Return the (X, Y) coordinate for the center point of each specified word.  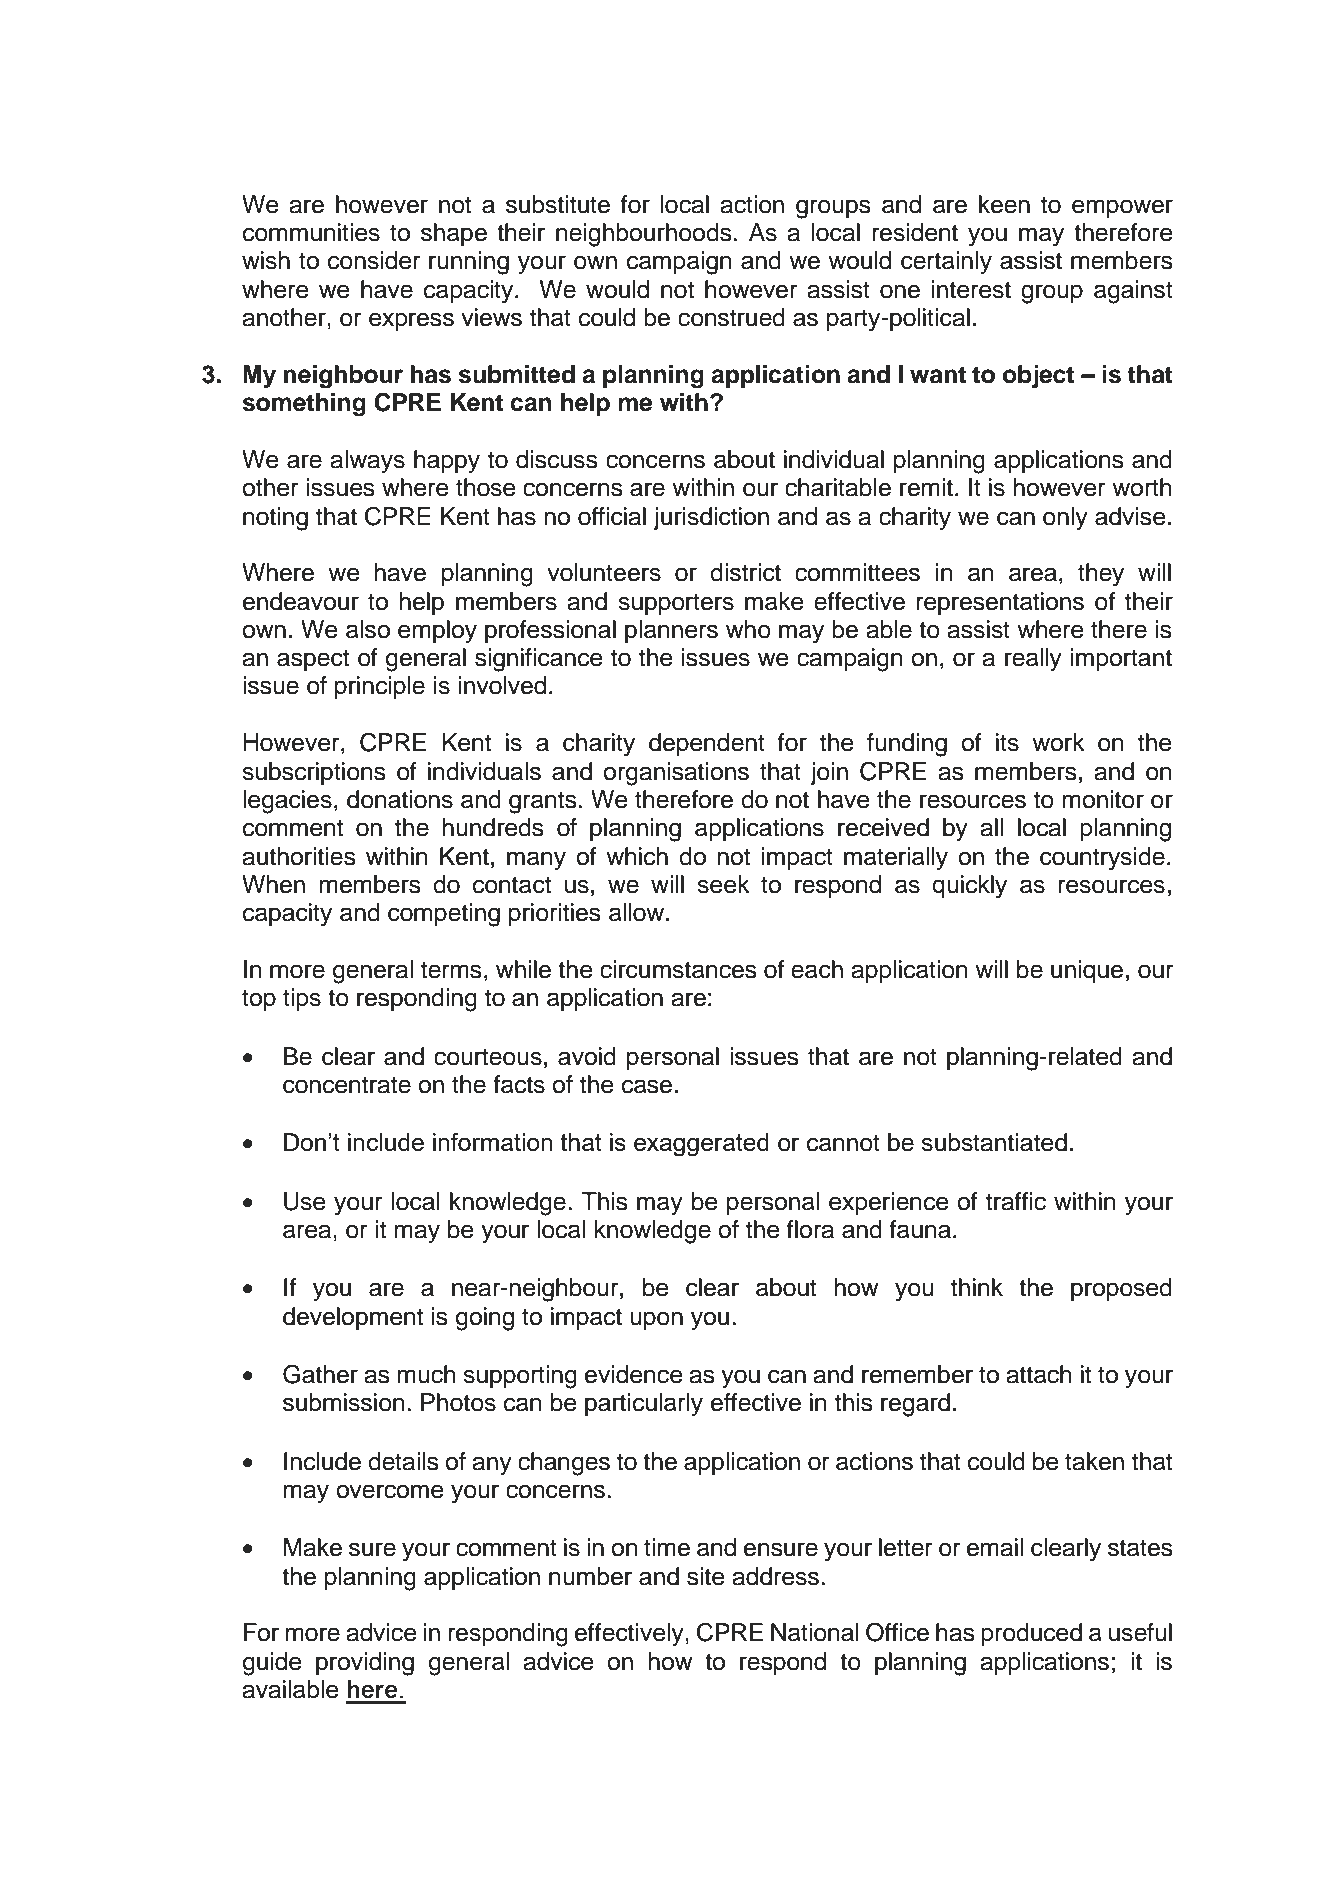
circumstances (678, 969)
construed (731, 317)
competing (444, 915)
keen (1004, 204)
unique (1087, 971)
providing (365, 1664)
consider (374, 260)
